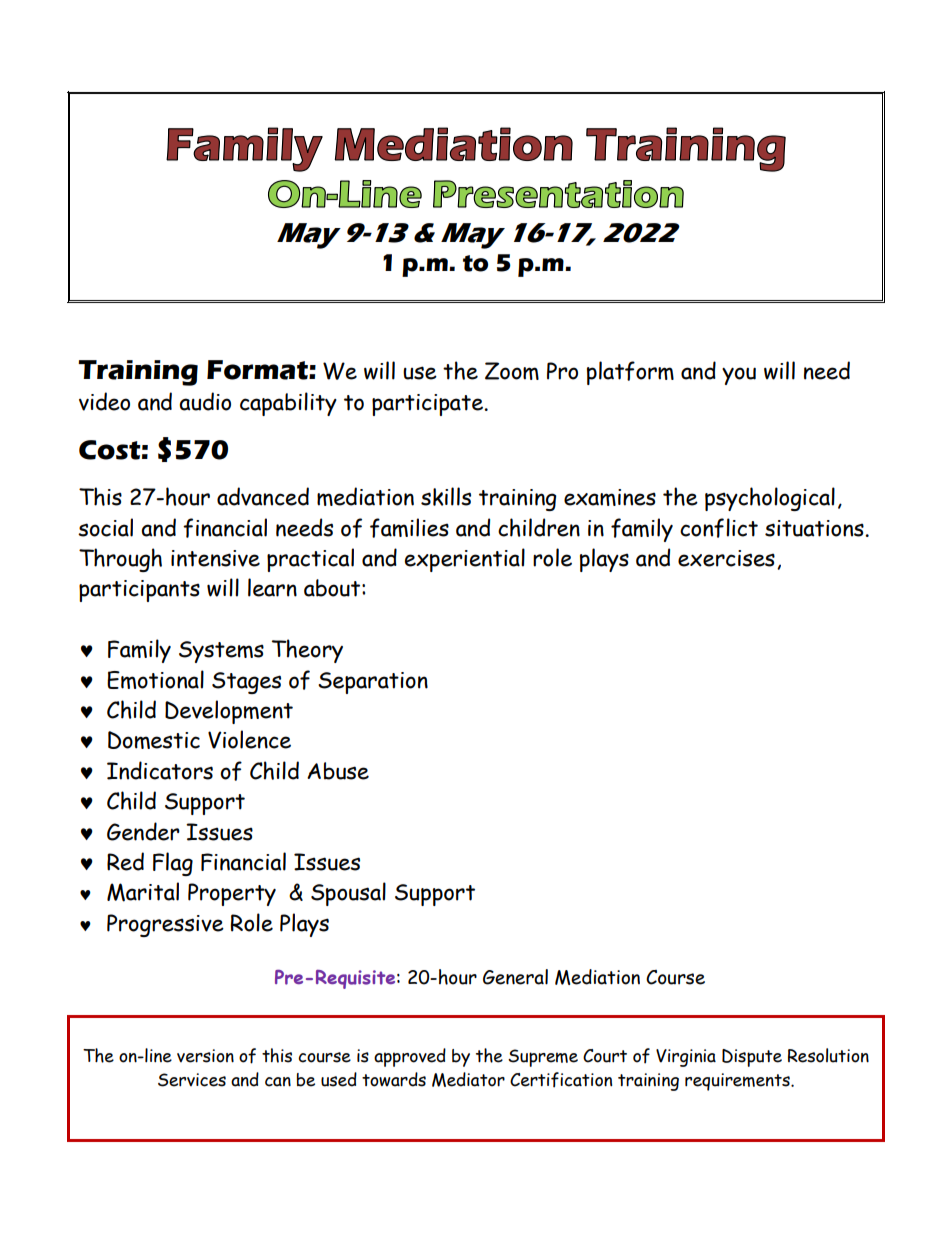 The width and height of the document is (952, 1233). Describe the element at coordinates (215, 558) in the document. I see `intensive` at that location.
